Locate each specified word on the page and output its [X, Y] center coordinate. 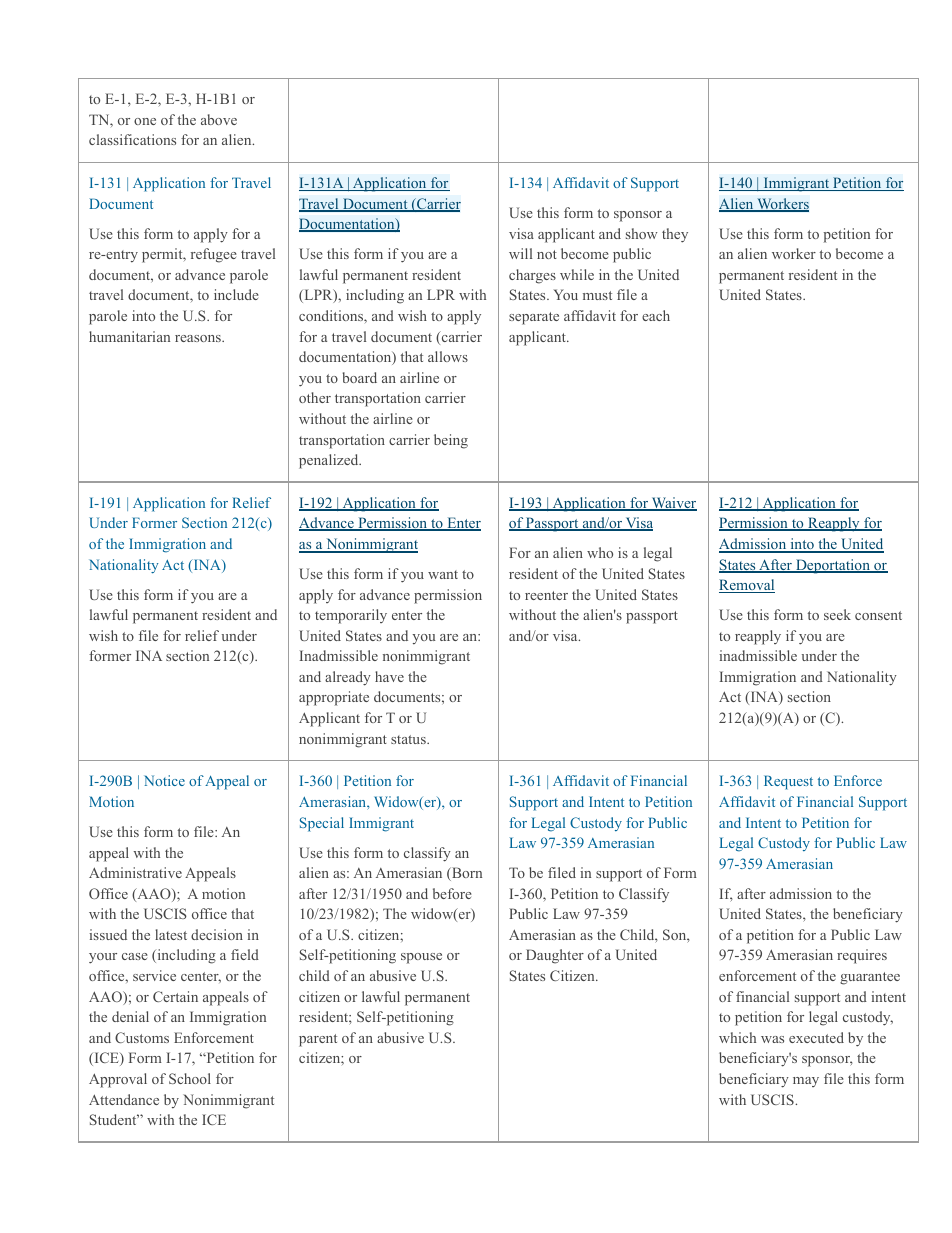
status [409, 739]
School [190, 1078]
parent [318, 1040]
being [451, 441]
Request [788, 782]
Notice [164, 780]
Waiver [673, 504]
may [806, 1082]
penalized [330, 461]
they [675, 235]
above [219, 119]
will [520, 253]
